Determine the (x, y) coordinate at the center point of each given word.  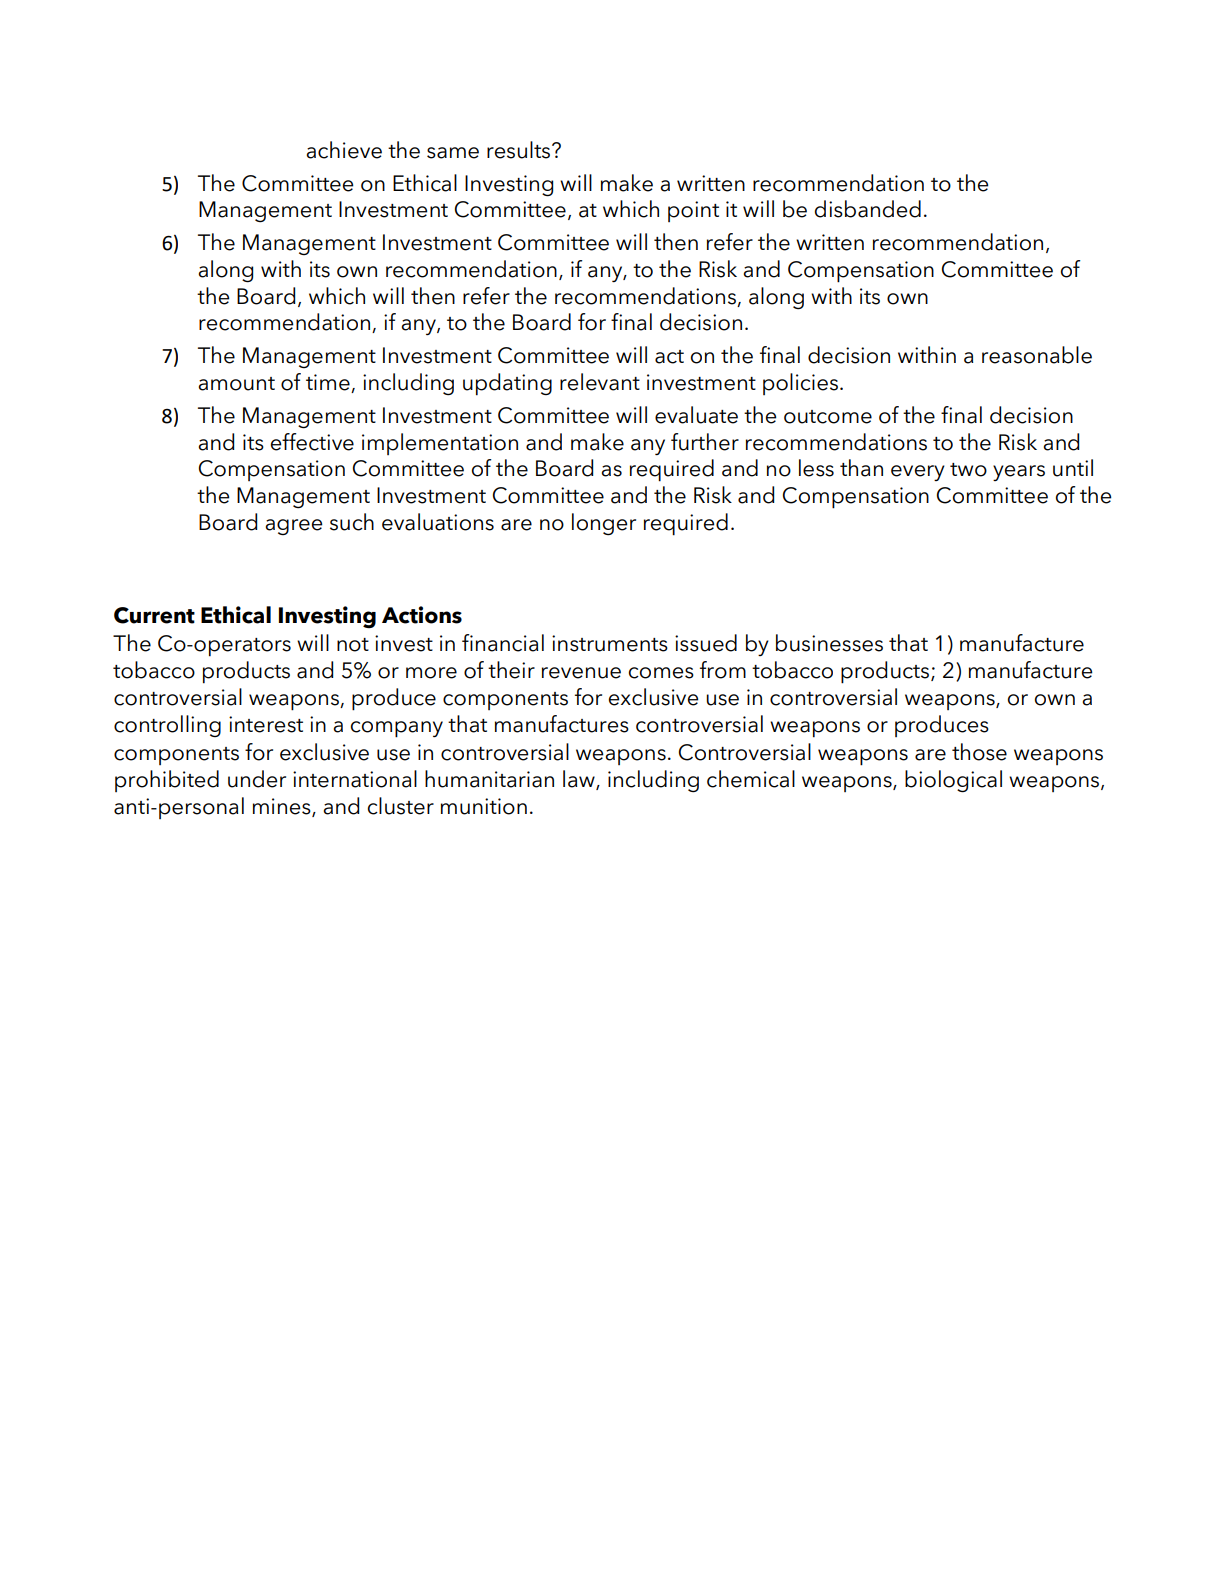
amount (236, 384)
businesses (829, 643)
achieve (344, 150)
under (257, 779)
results (520, 150)
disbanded (868, 209)
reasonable (1037, 355)
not (353, 645)
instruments (610, 643)
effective (312, 442)
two (968, 470)
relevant (600, 382)
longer (604, 524)
